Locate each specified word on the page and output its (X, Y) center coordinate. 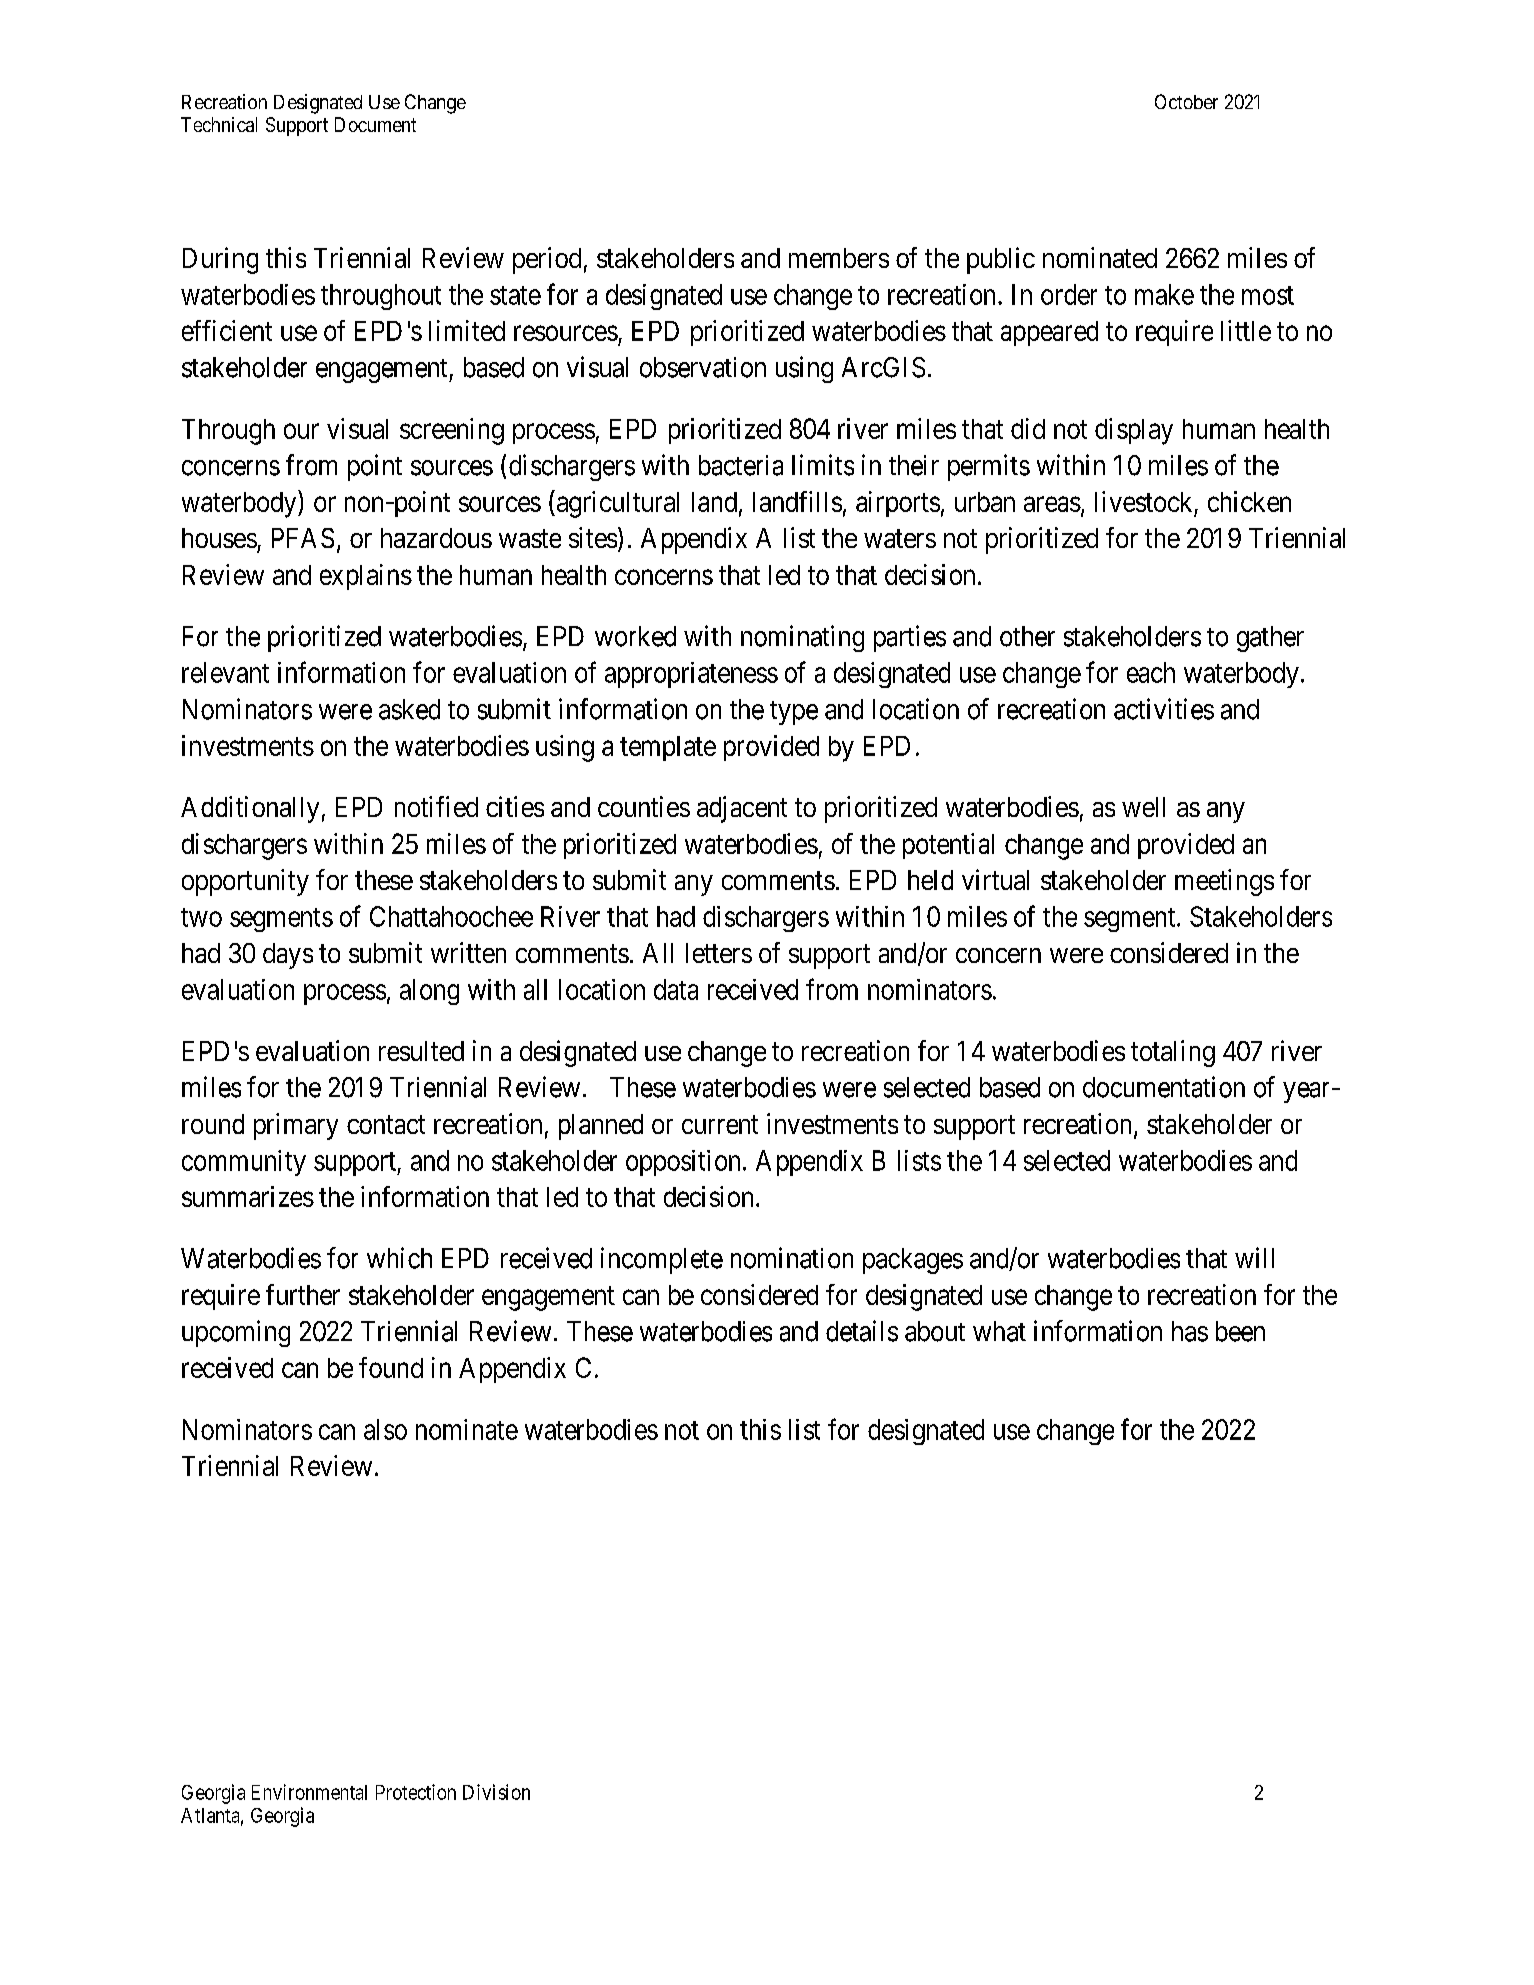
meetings (1224, 882)
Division (496, 1792)
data (676, 989)
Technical (219, 124)
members (839, 258)
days (288, 956)
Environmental (309, 1792)
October (1186, 101)
